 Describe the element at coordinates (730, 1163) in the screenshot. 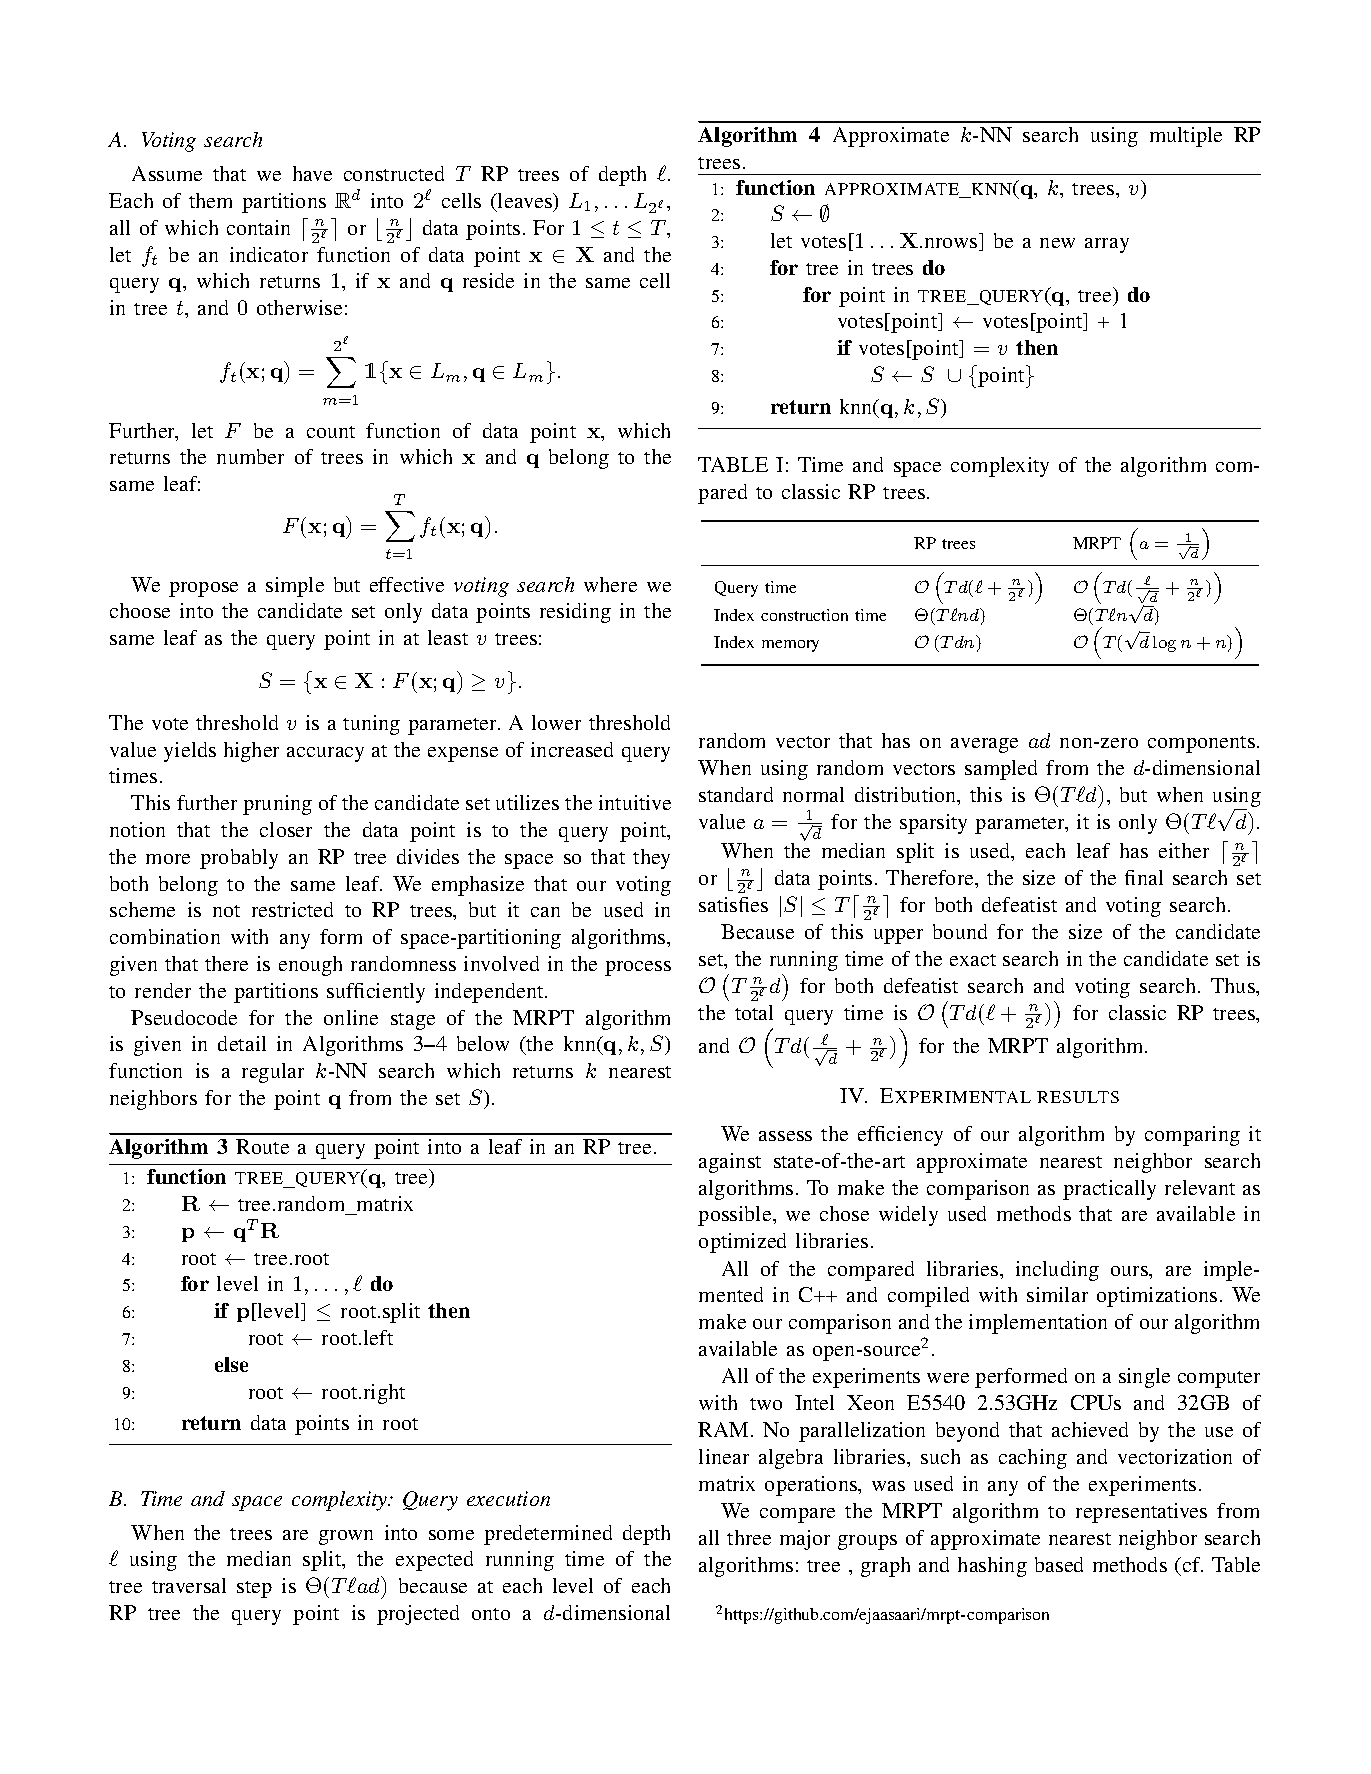

I see `against` at that location.
